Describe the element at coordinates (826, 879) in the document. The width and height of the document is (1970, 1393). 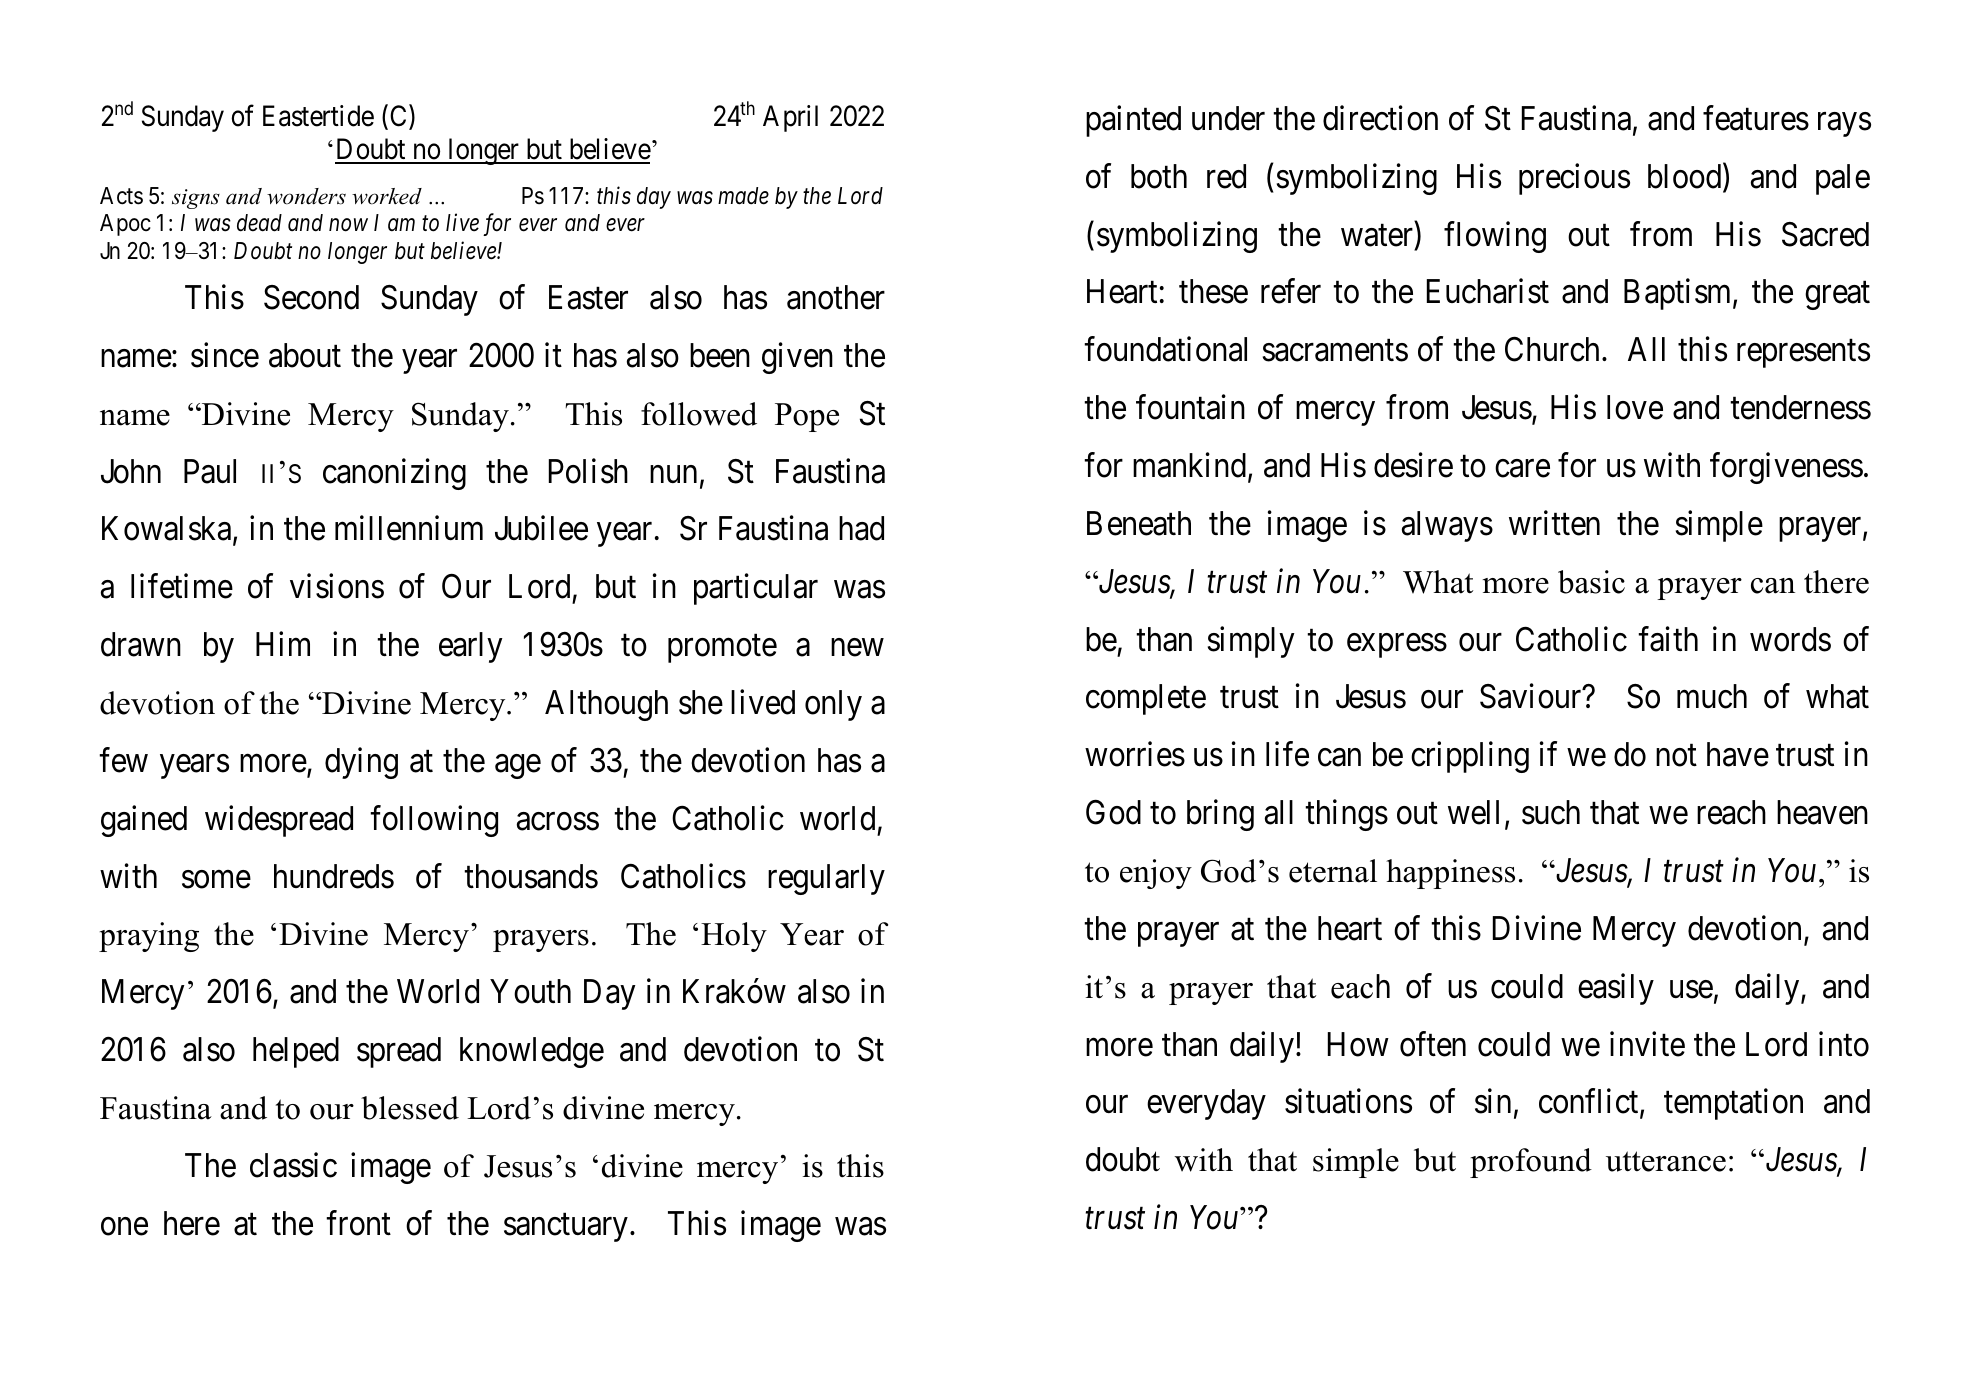
I see `regularly` at that location.
